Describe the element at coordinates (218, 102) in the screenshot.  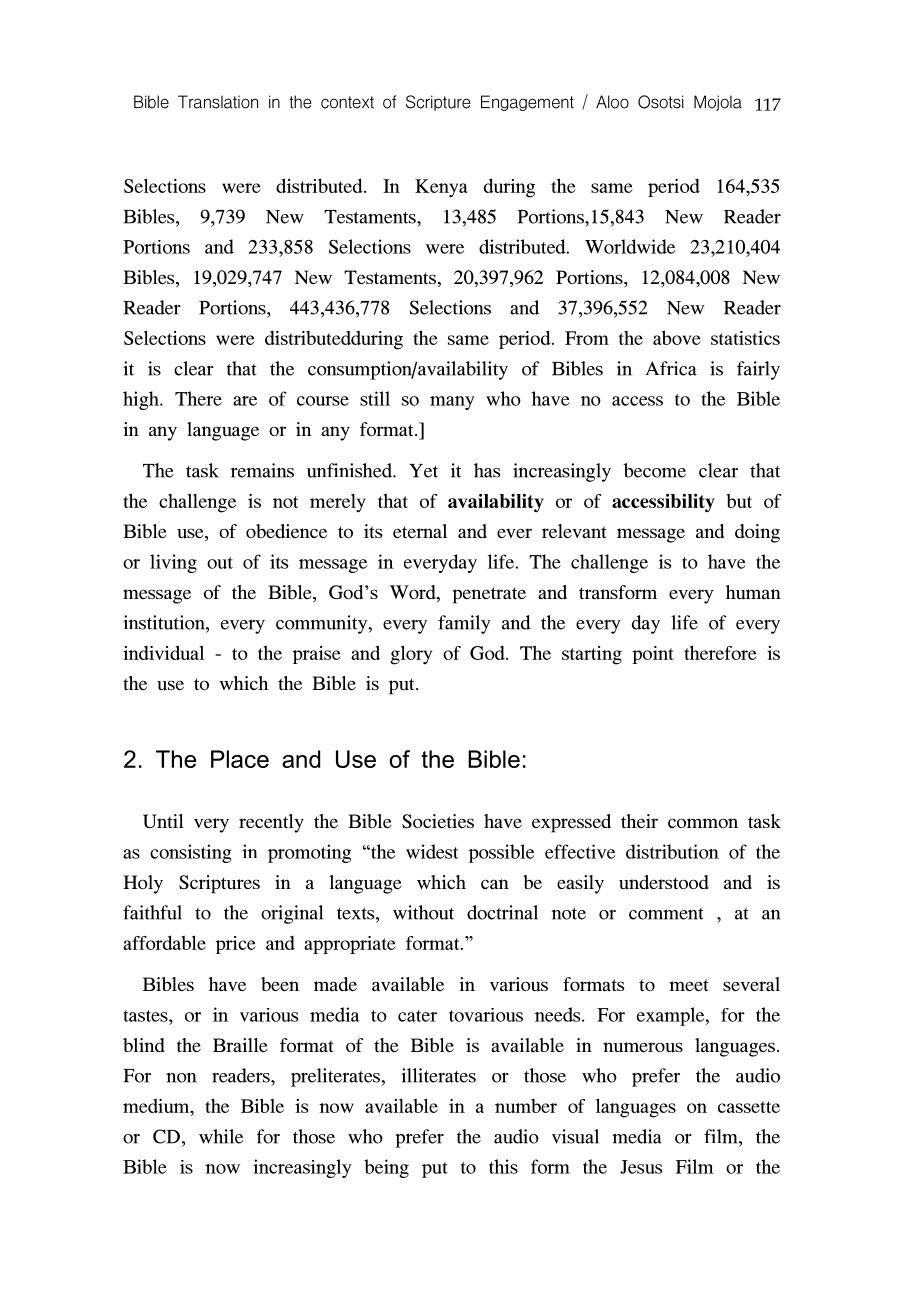
I see `Translation` at that location.
